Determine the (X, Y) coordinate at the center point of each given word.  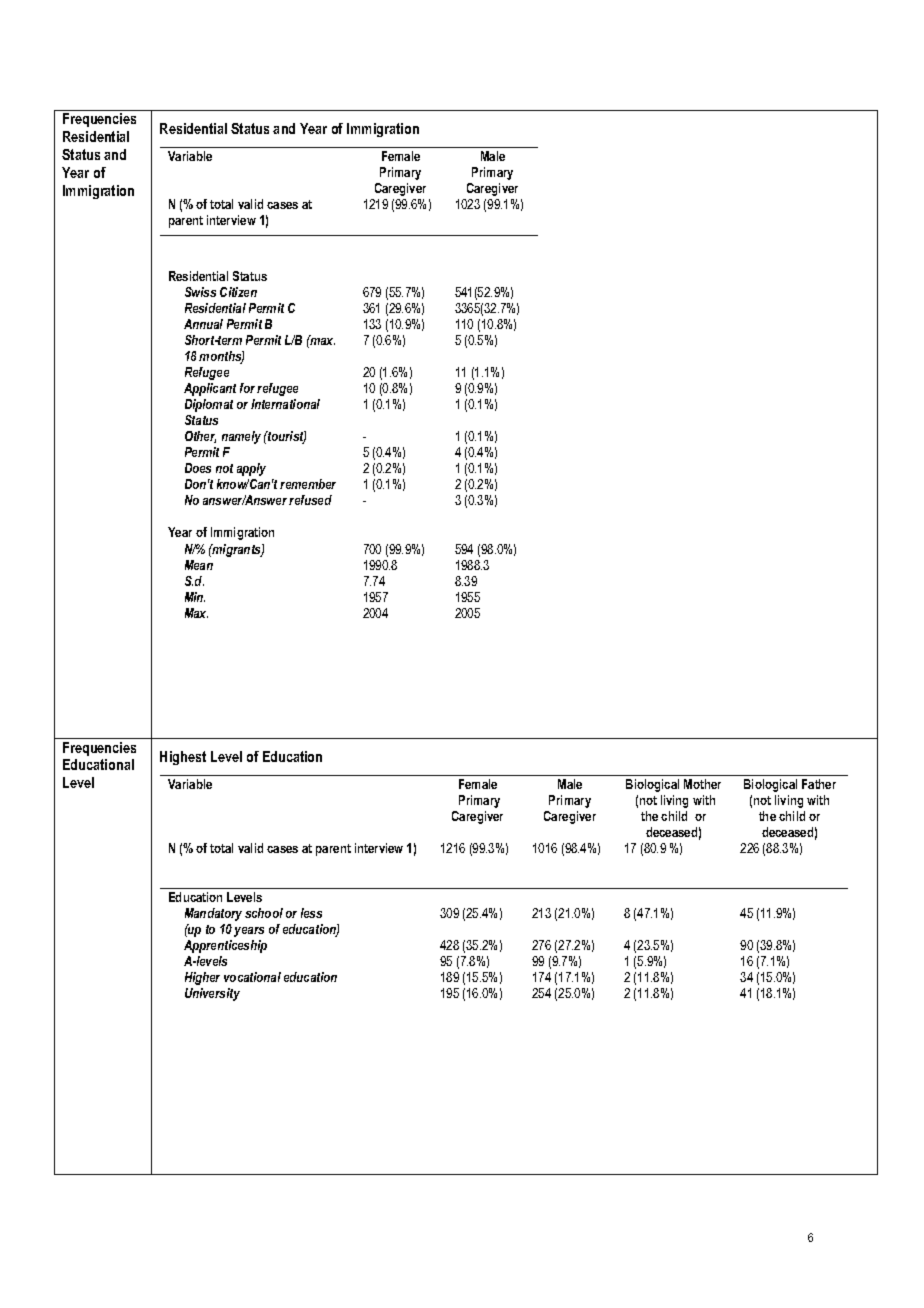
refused (310, 500)
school (264, 913)
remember (308, 484)
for (247, 388)
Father (819, 784)
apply (251, 469)
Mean (199, 565)
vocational (252, 977)
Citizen (238, 292)
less (311, 913)
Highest (183, 758)
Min (195, 597)
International (285, 404)
